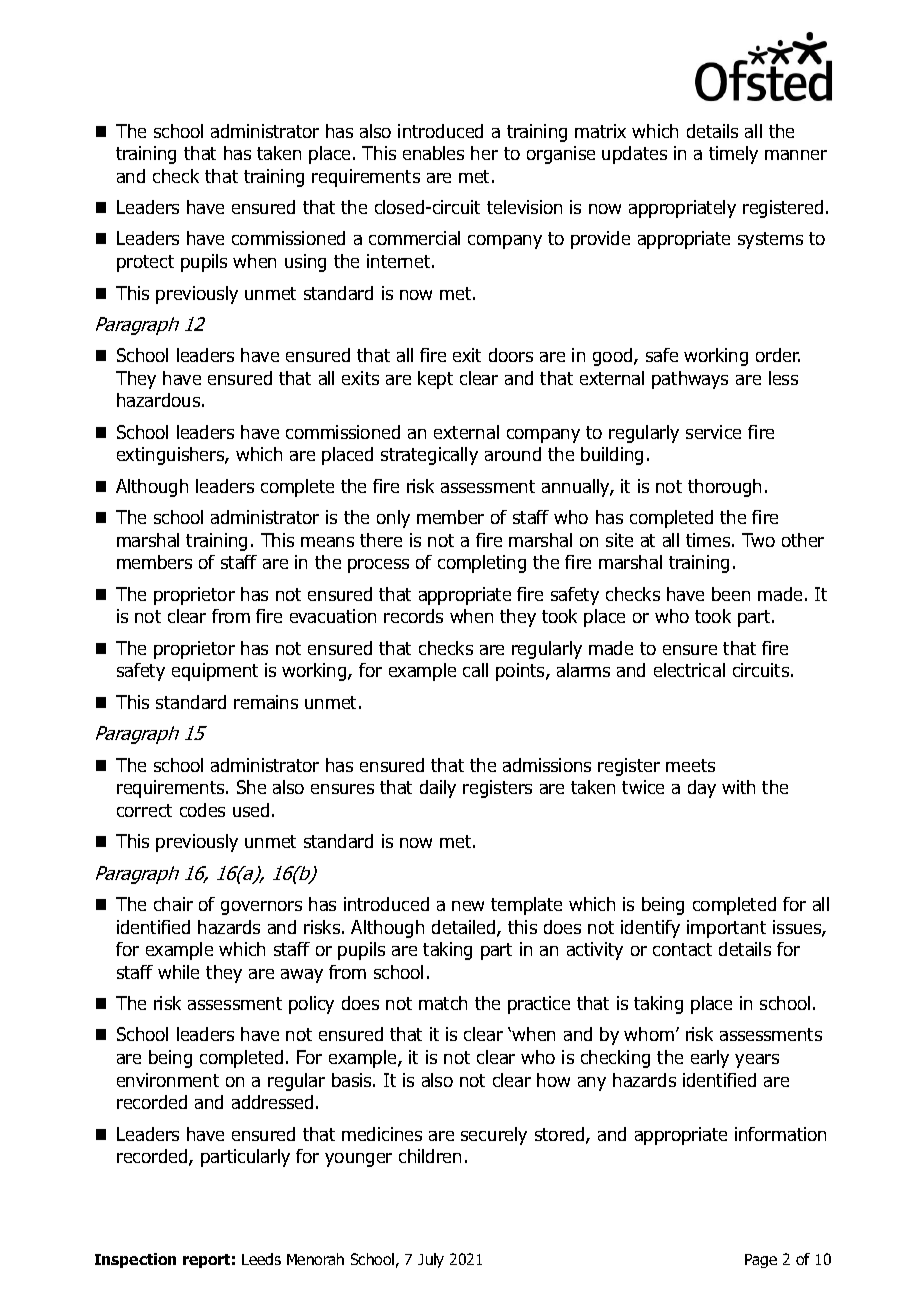  I want to click on July, so click(431, 1260).
